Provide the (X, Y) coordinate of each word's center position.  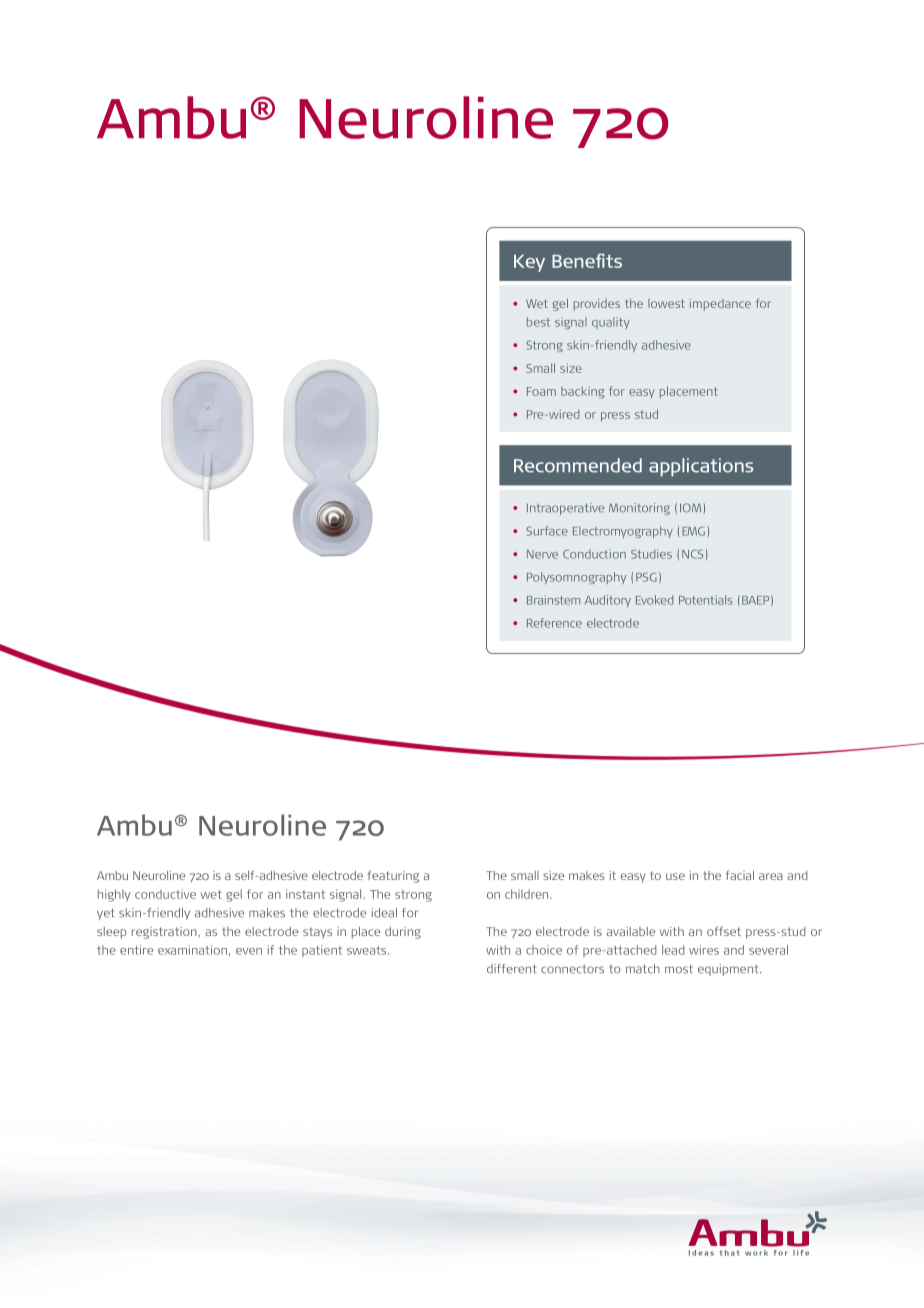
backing (583, 392)
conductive (165, 894)
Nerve (542, 554)
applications (701, 467)
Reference (554, 623)
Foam (541, 391)
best (538, 322)
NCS (692, 554)
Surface (547, 531)
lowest (666, 303)
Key (529, 263)
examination (192, 950)
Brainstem (553, 600)
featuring (393, 877)
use (675, 876)
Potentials (706, 600)
